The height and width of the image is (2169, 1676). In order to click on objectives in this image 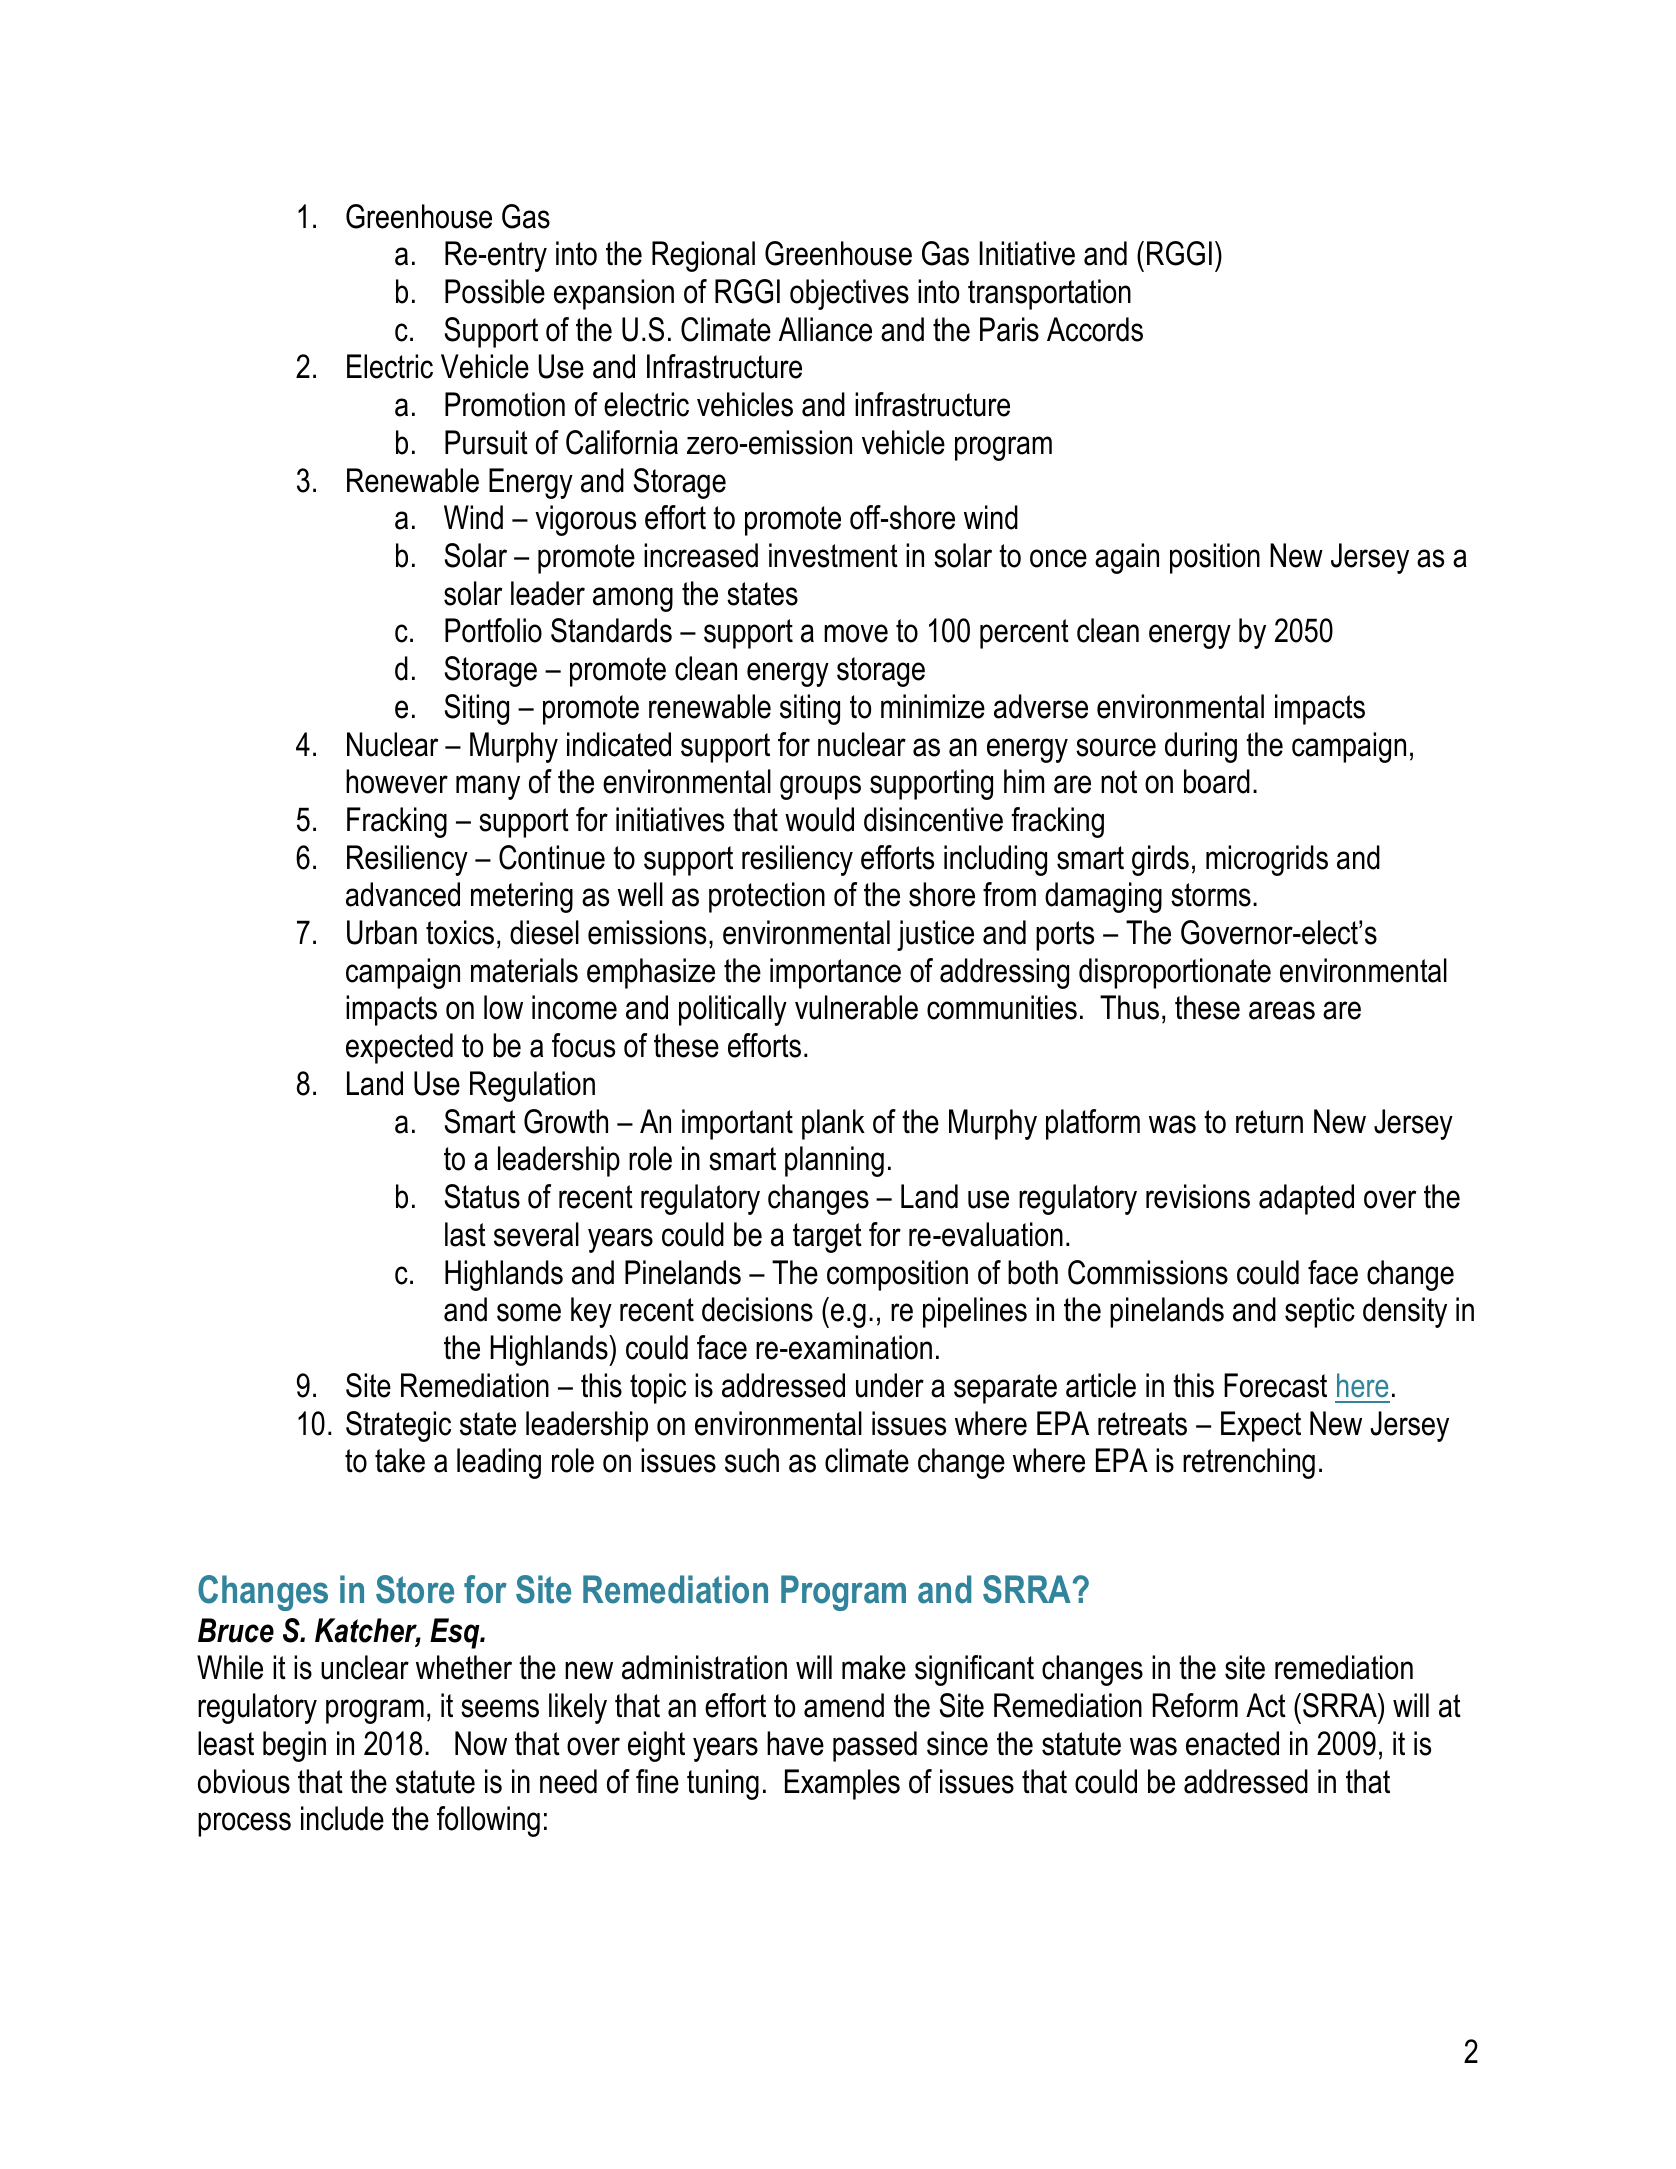, I will do `click(849, 294)`.
